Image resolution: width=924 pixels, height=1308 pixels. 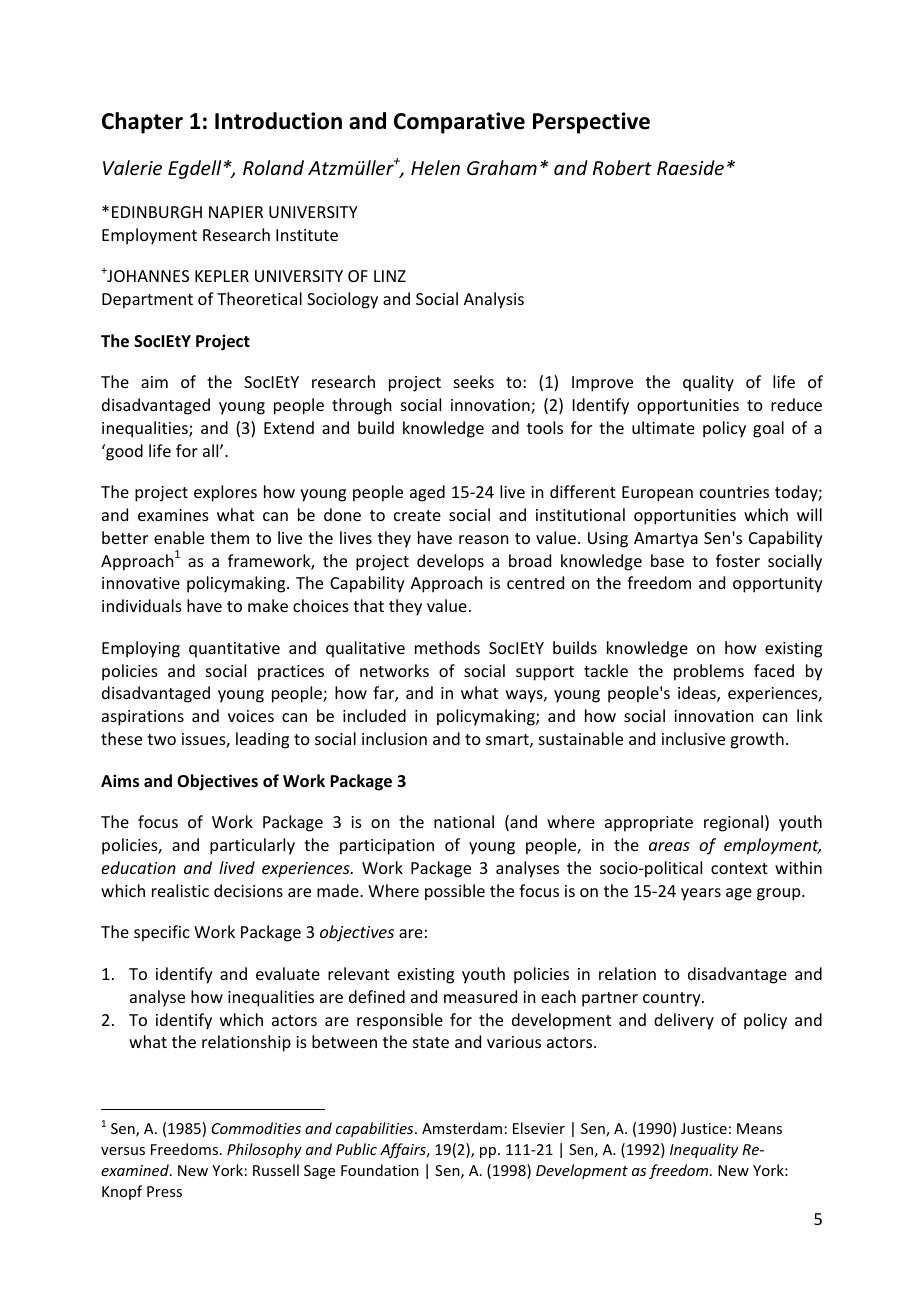 What do you see at coordinates (142, 123) in the screenshot?
I see `Chapter` at bounding box center [142, 123].
